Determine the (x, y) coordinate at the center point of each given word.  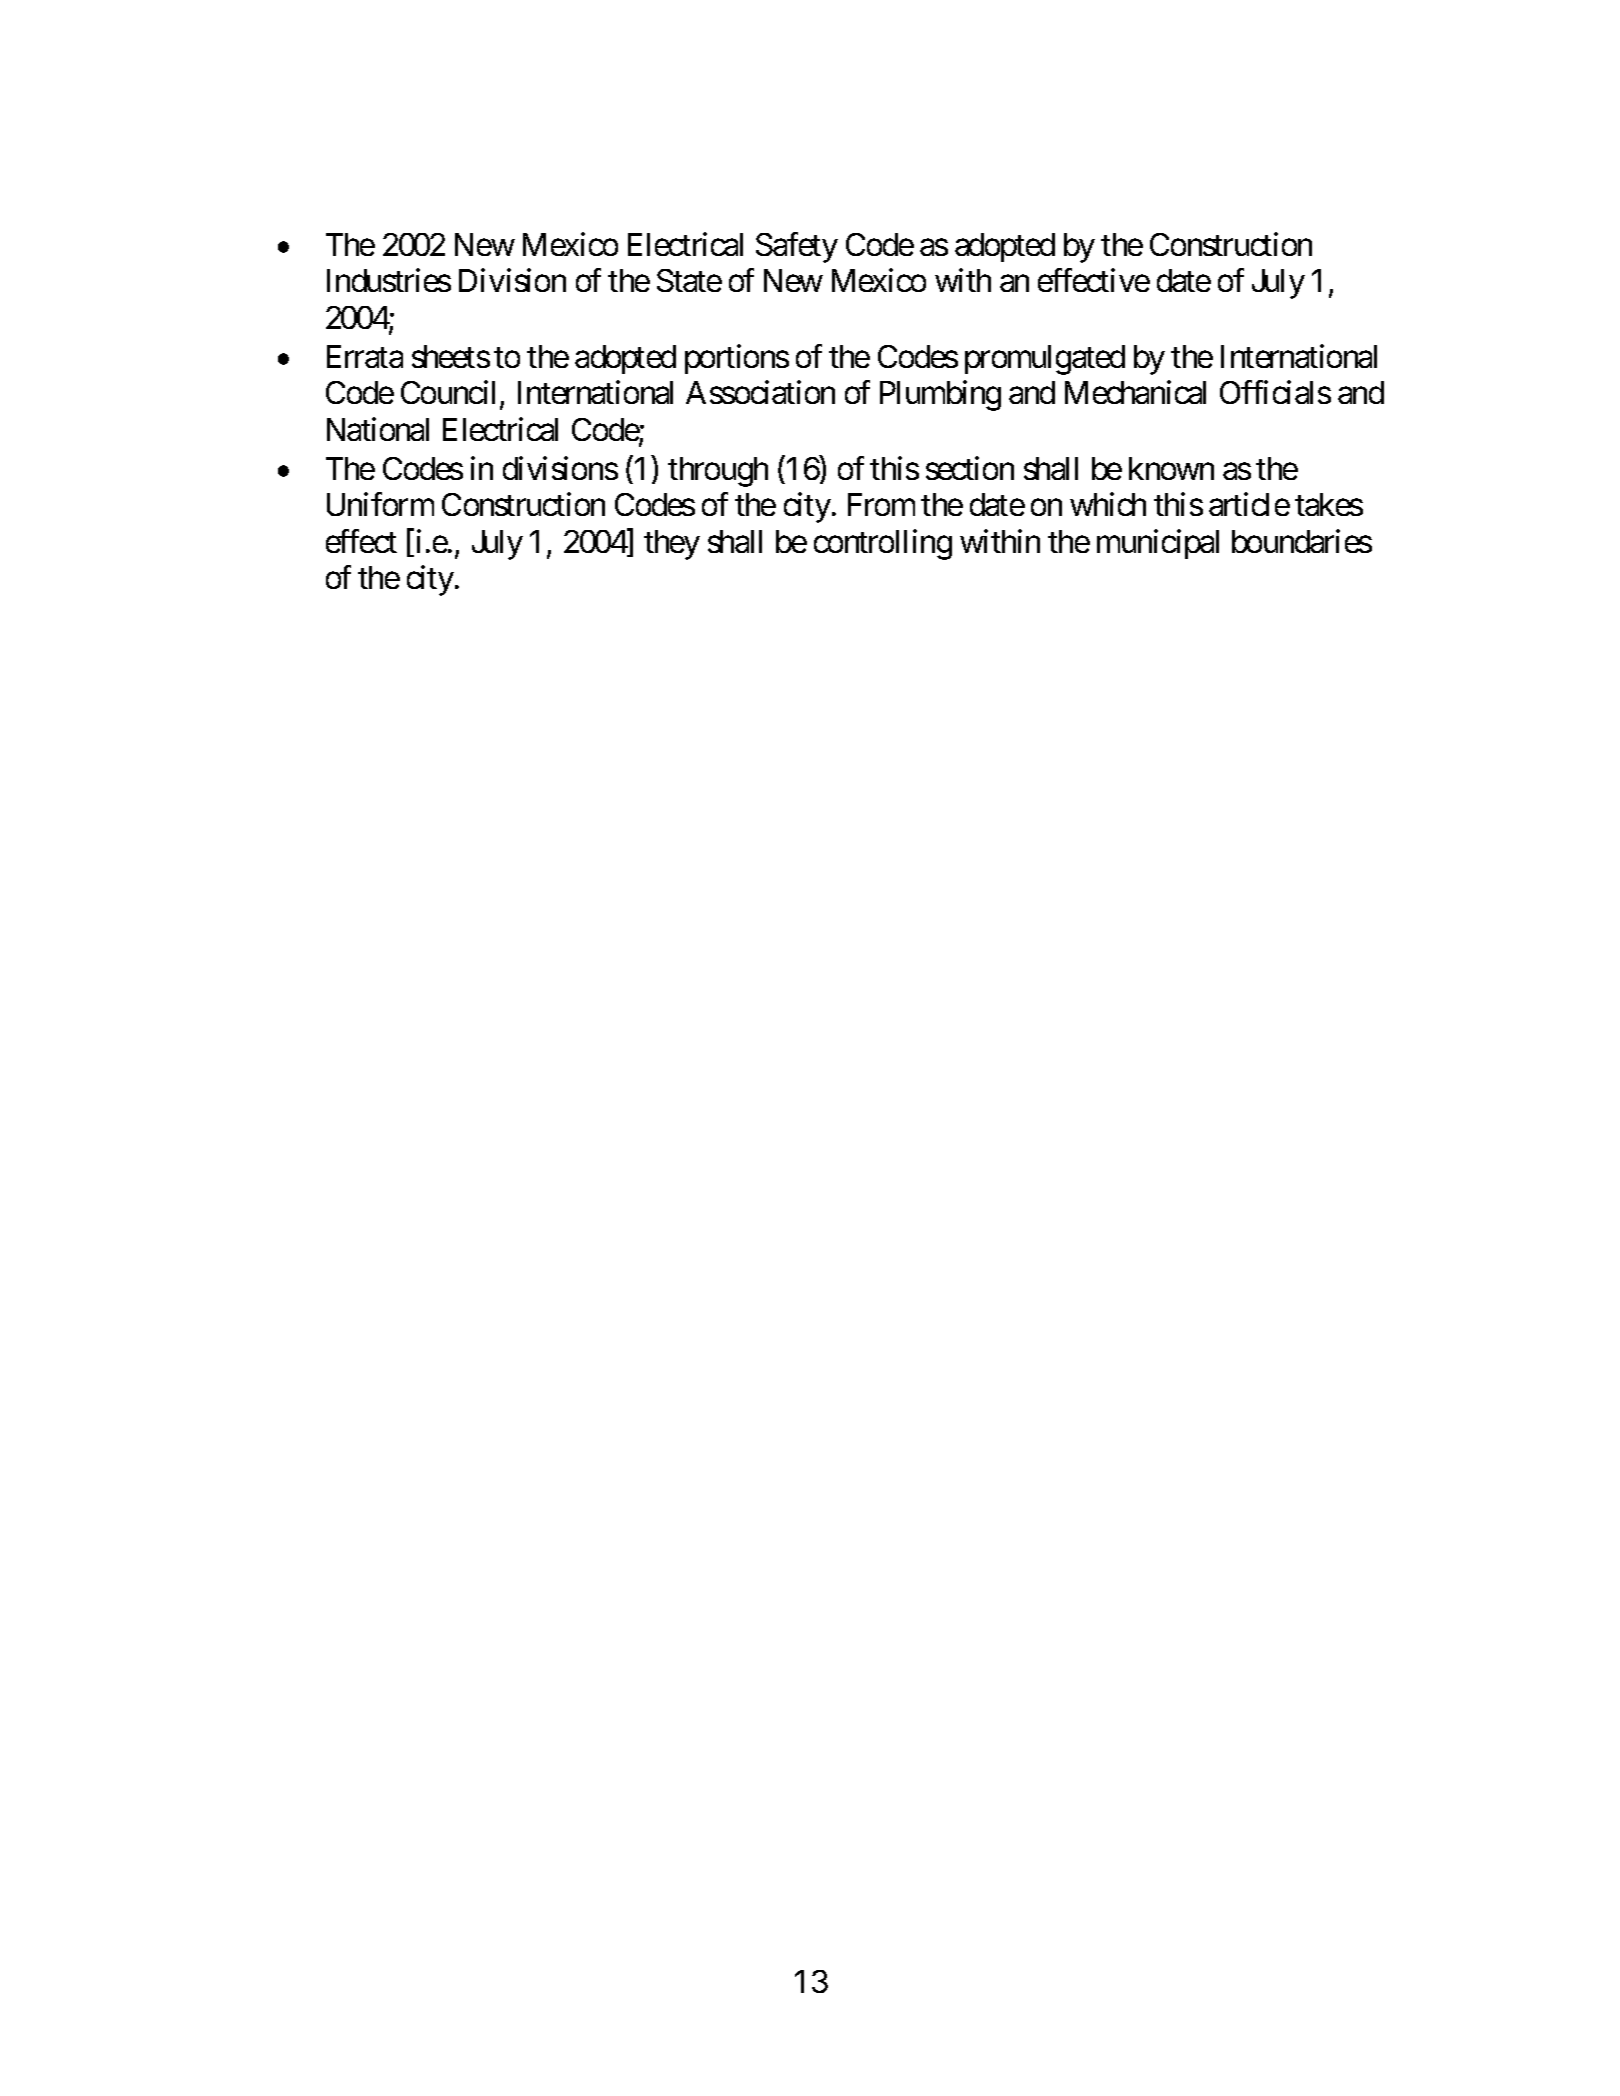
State (689, 280)
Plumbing (940, 395)
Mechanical (1135, 392)
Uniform (380, 504)
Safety (797, 247)
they (672, 545)
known (1171, 468)
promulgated (1045, 360)
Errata (365, 356)
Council (451, 393)
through (718, 472)
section (970, 468)
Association (760, 392)
